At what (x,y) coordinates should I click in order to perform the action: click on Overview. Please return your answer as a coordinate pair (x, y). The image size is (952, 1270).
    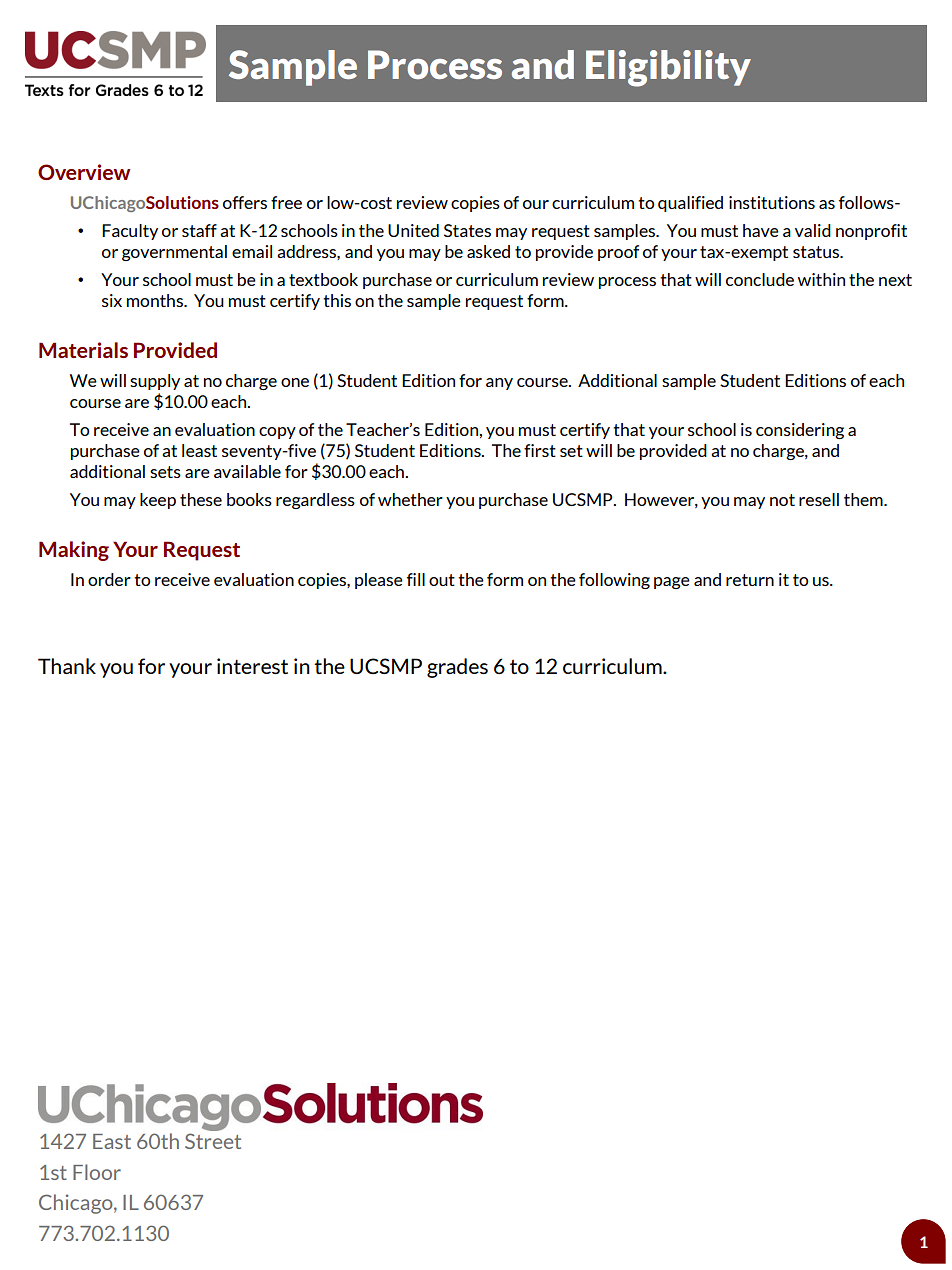
    Looking at the image, I should click on (84, 172).
